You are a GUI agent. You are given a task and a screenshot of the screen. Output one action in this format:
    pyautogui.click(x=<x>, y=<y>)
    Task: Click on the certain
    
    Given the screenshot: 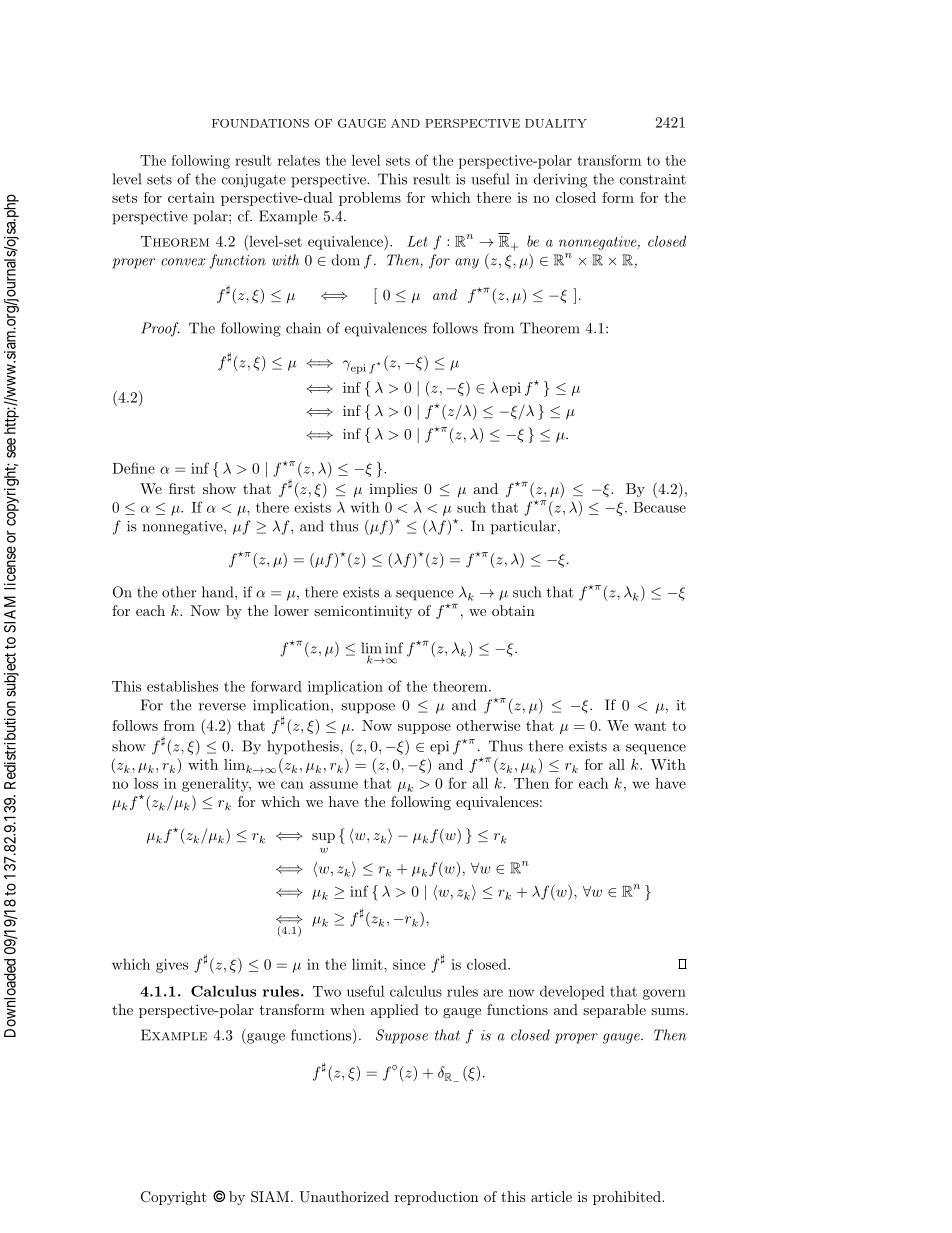 What is the action you would take?
    pyautogui.click(x=191, y=197)
